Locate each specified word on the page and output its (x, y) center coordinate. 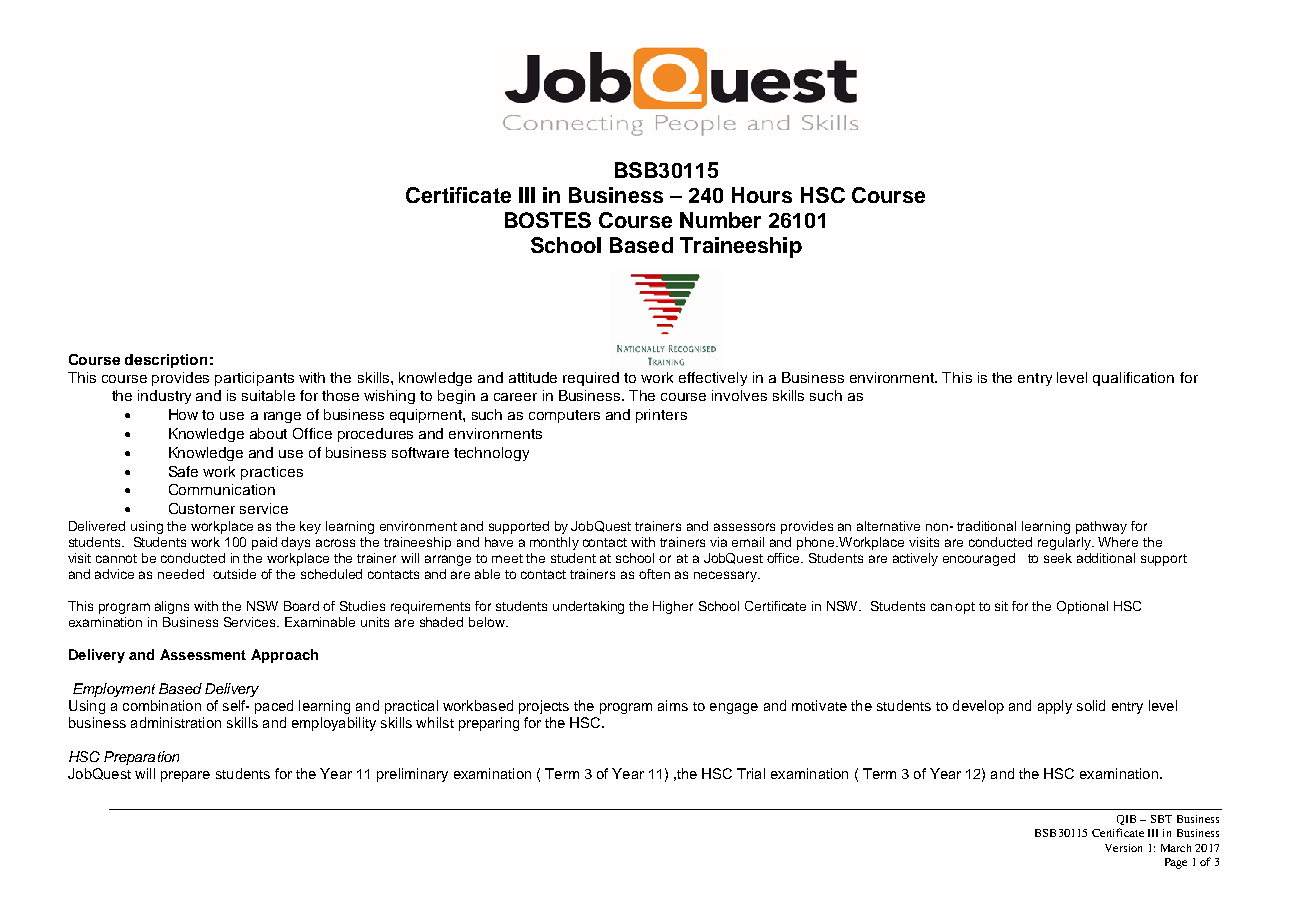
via (718, 542)
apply (1055, 707)
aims (673, 705)
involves (739, 395)
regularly (1065, 543)
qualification (1133, 379)
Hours (762, 195)
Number (720, 220)
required (591, 379)
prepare (185, 776)
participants (254, 379)
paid (264, 543)
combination (162, 705)
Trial (751, 773)
